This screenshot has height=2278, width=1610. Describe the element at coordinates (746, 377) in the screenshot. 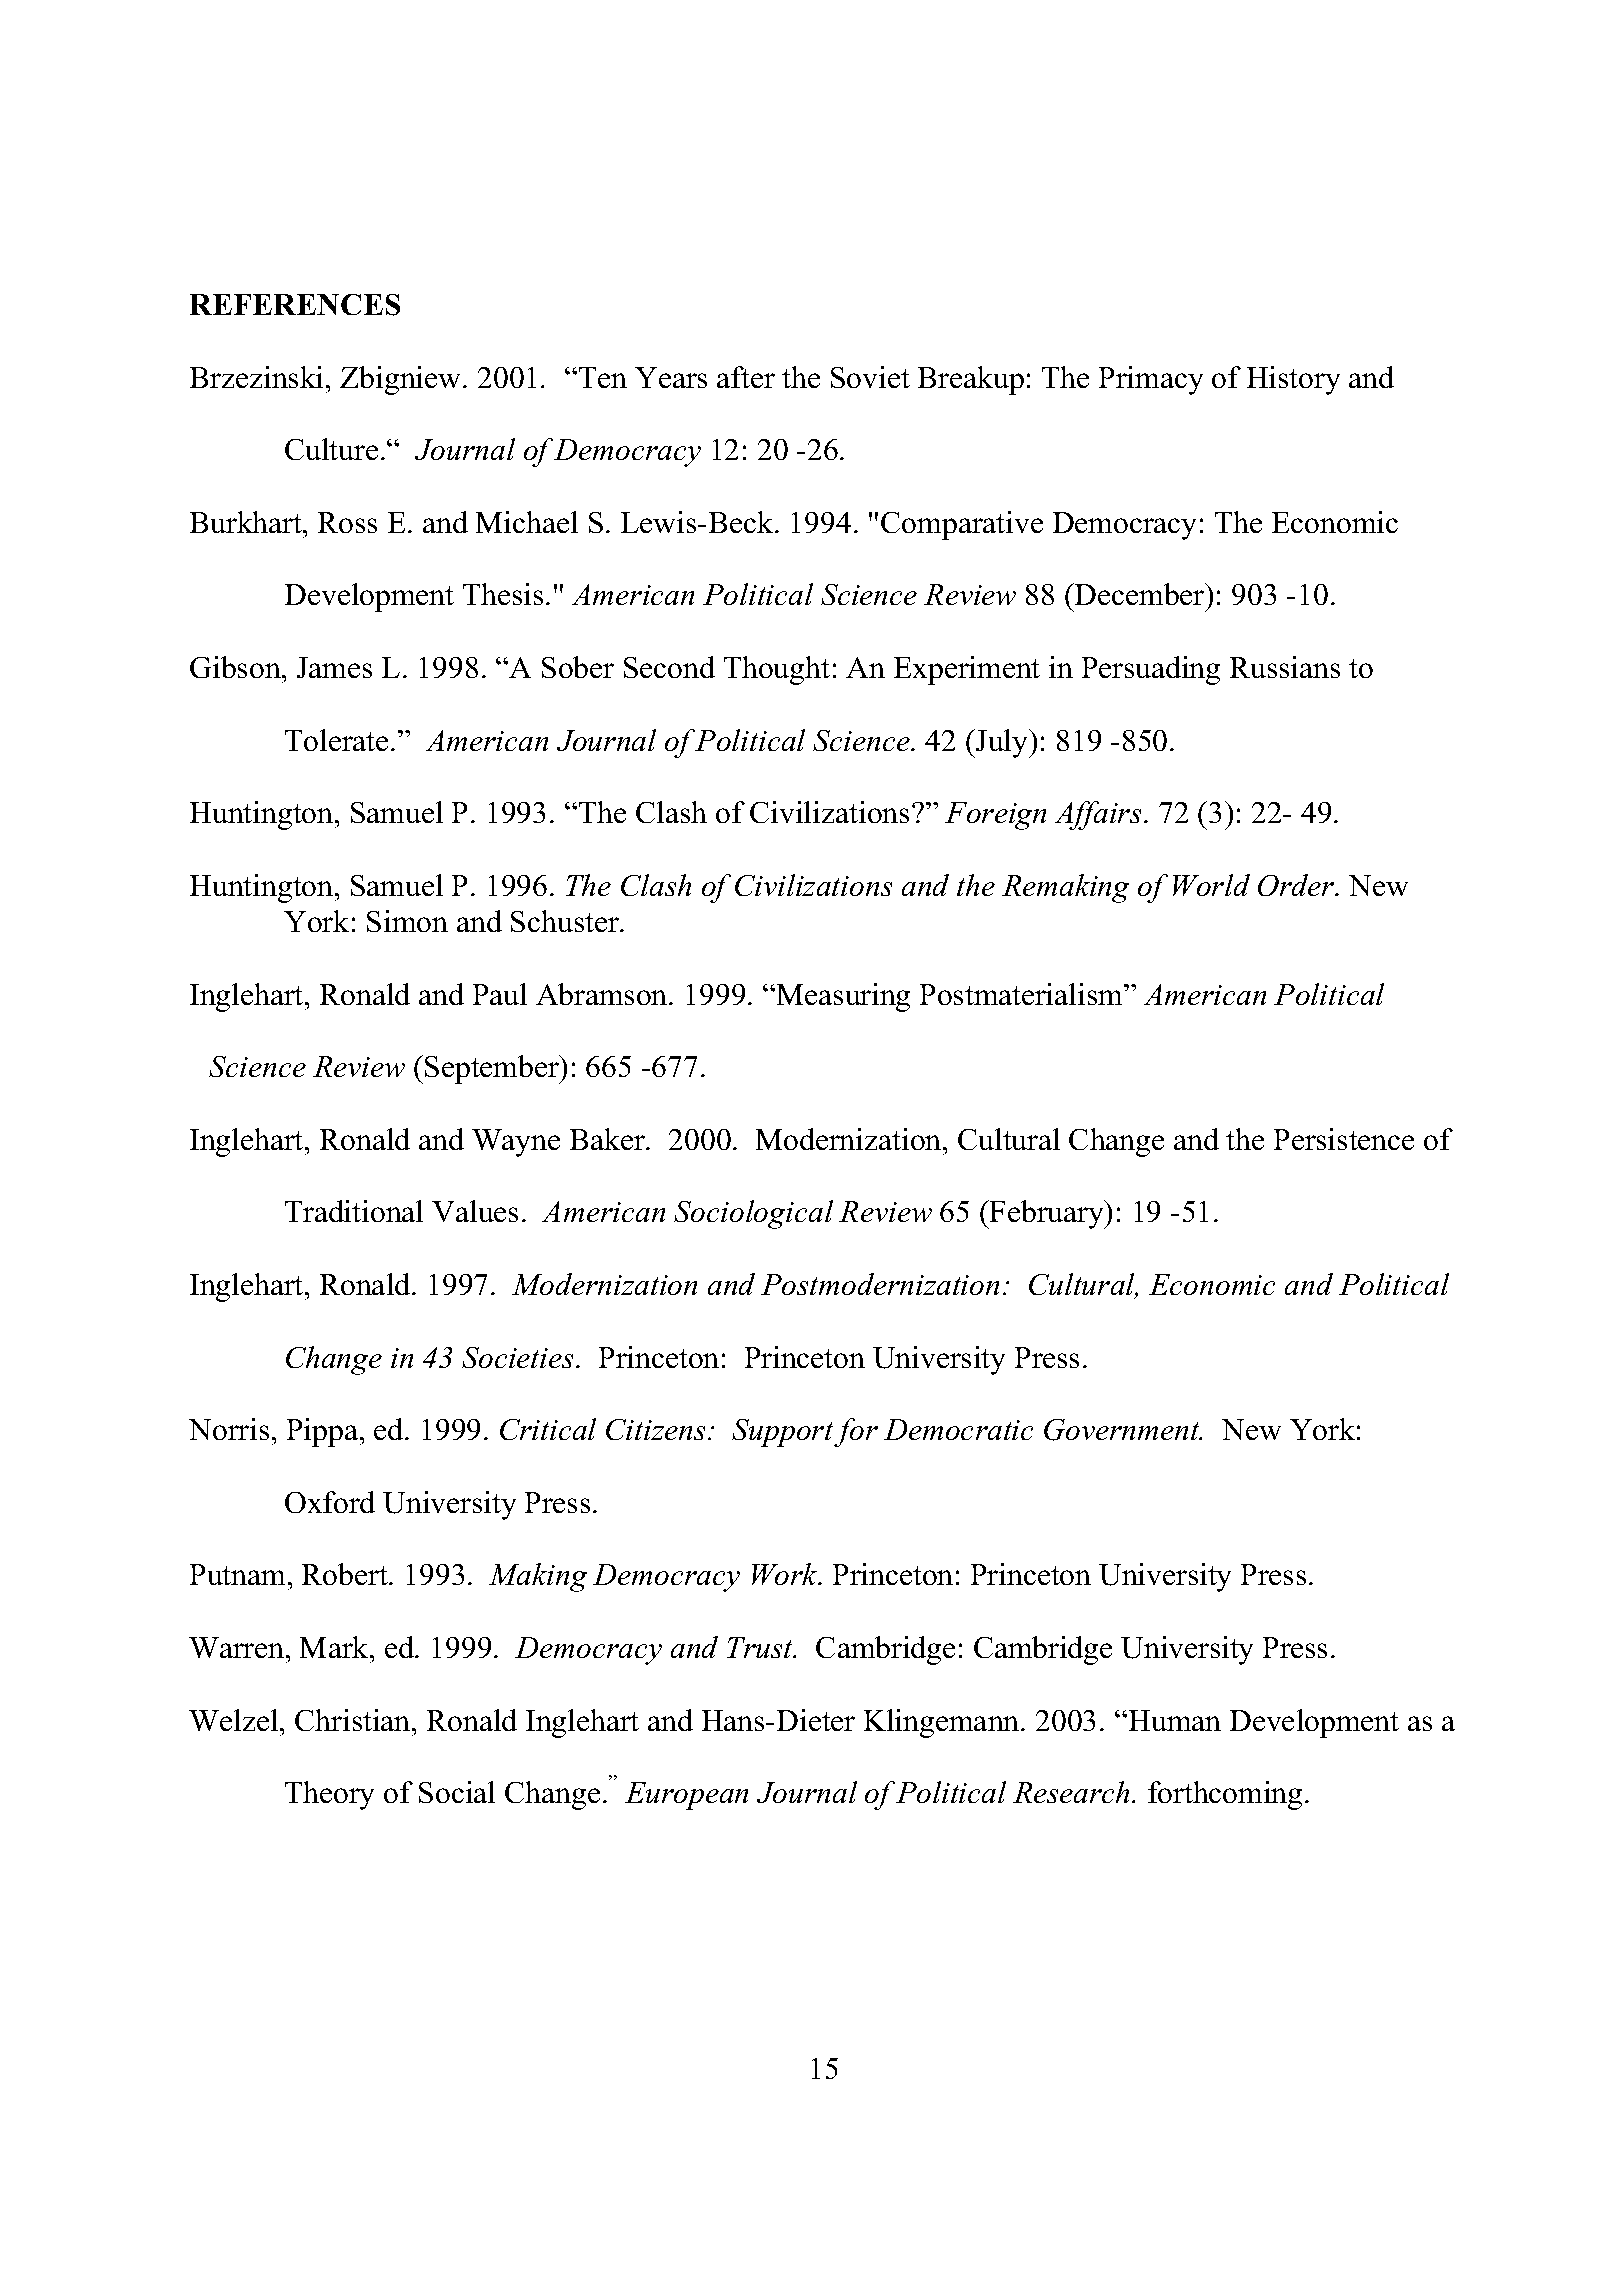

I see `after` at that location.
